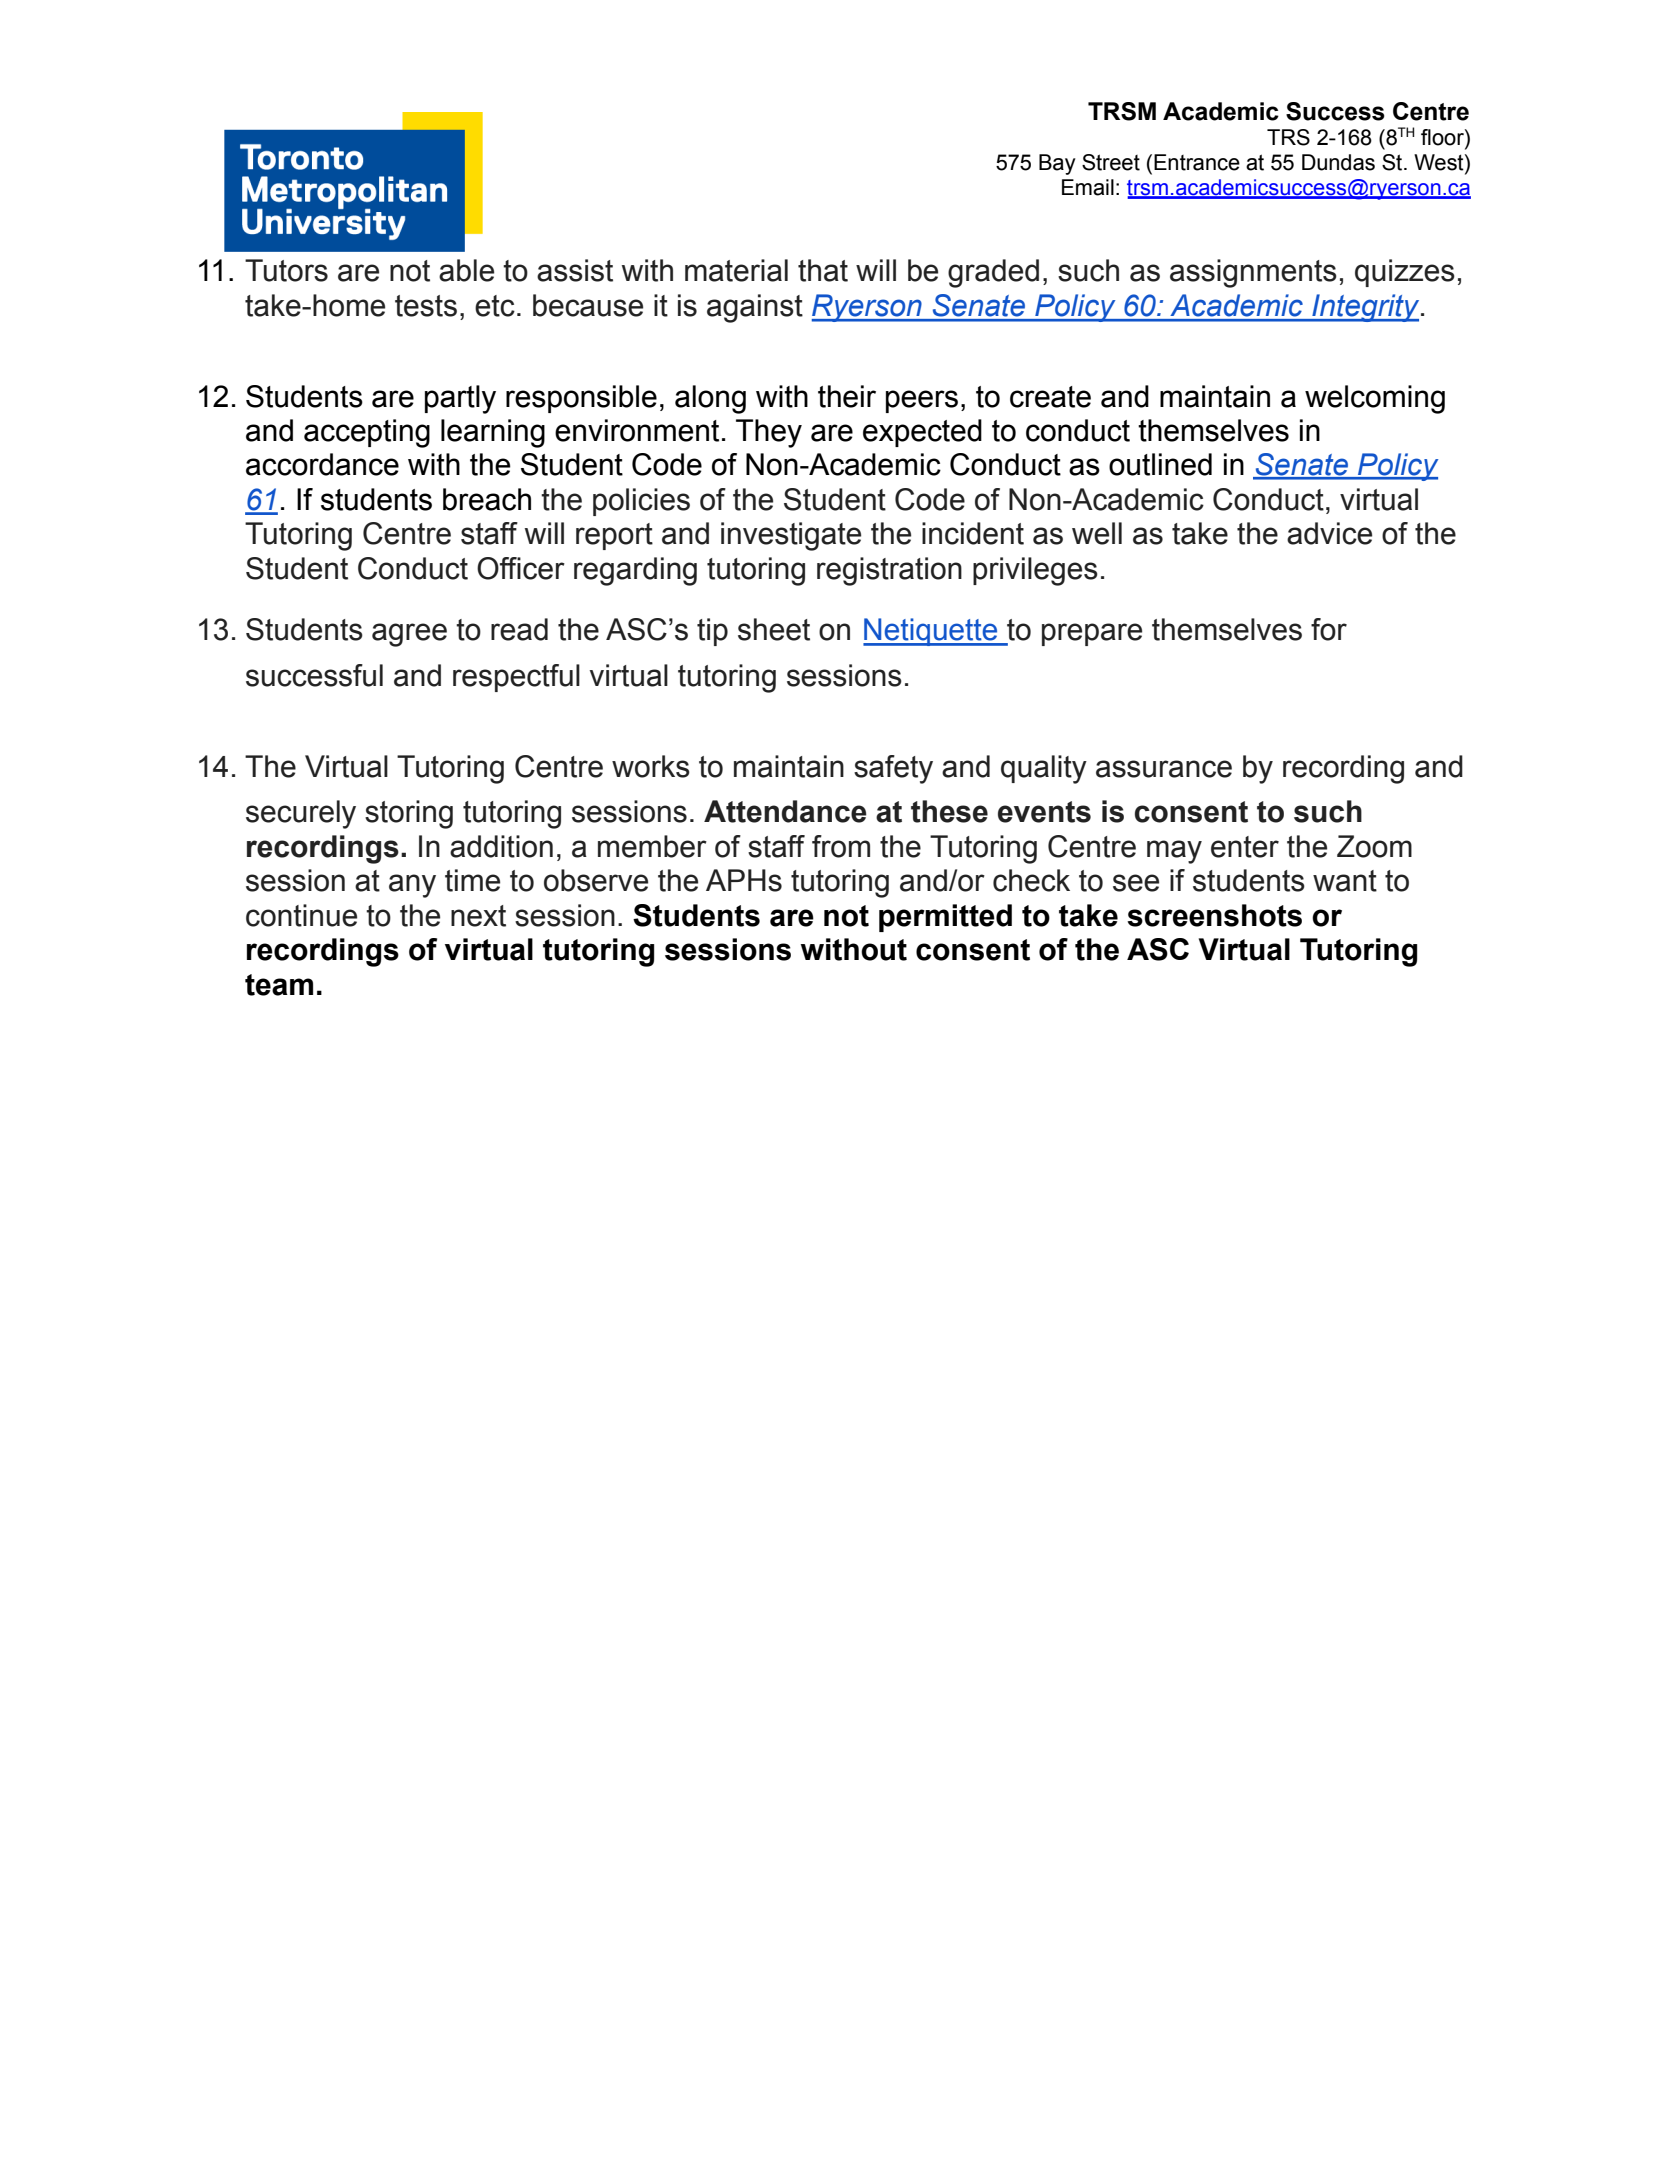  What do you see at coordinates (1160, 464) in the screenshot?
I see `outlined` at bounding box center [1160, 464].
